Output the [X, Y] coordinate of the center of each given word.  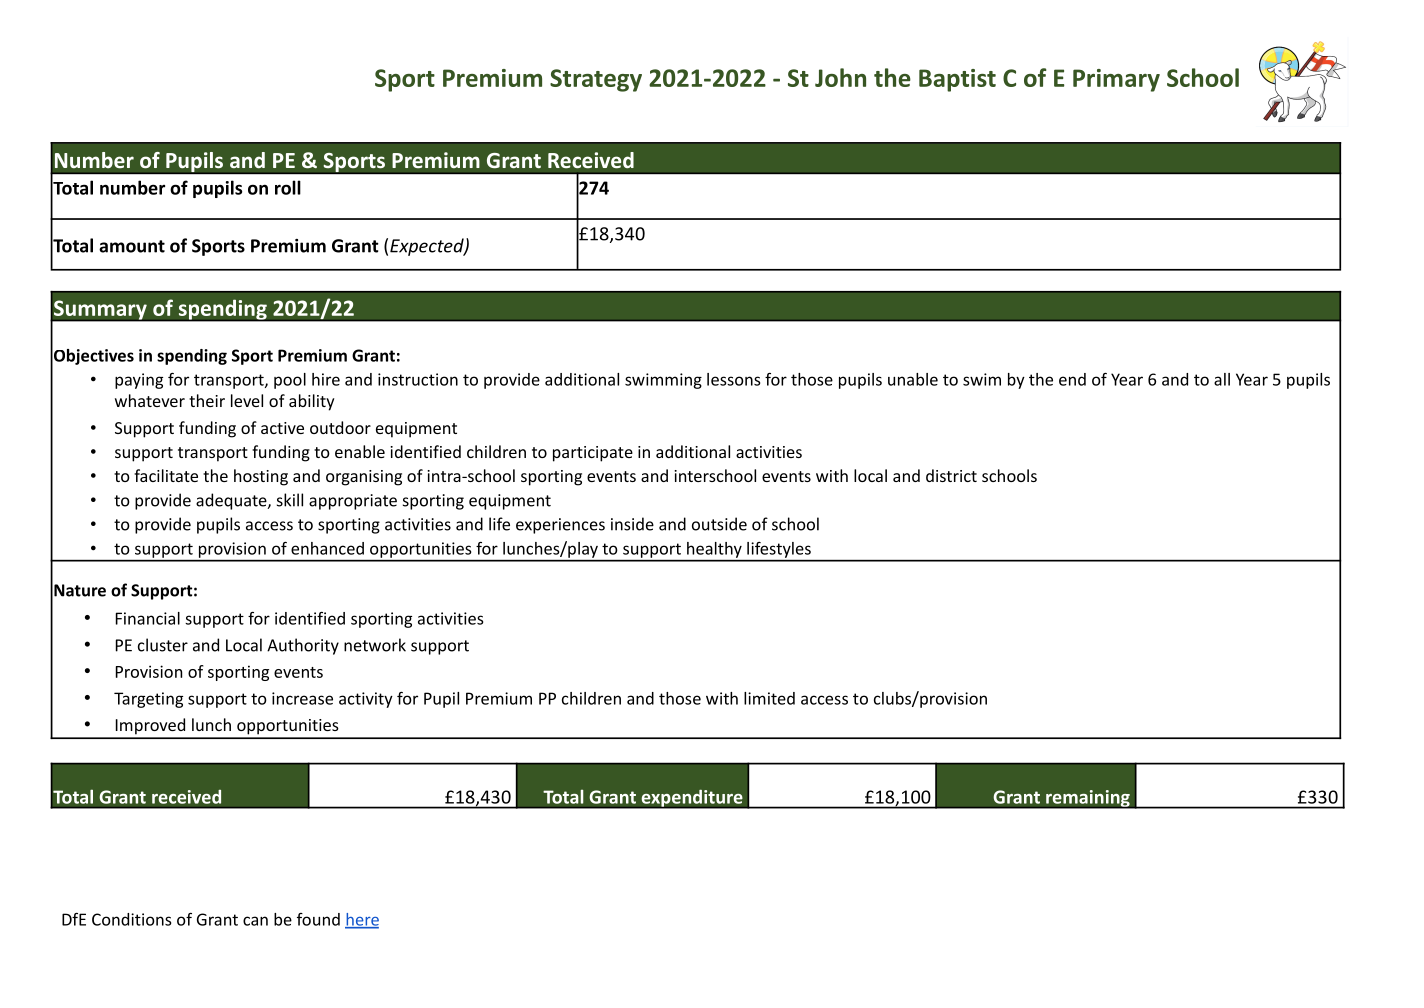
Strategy [596, 80]
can [255, 921]
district [951, 475]
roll [288, 187]
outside [719, 524]
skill [290, 500]
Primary [1116, 80]
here [362, 920]
